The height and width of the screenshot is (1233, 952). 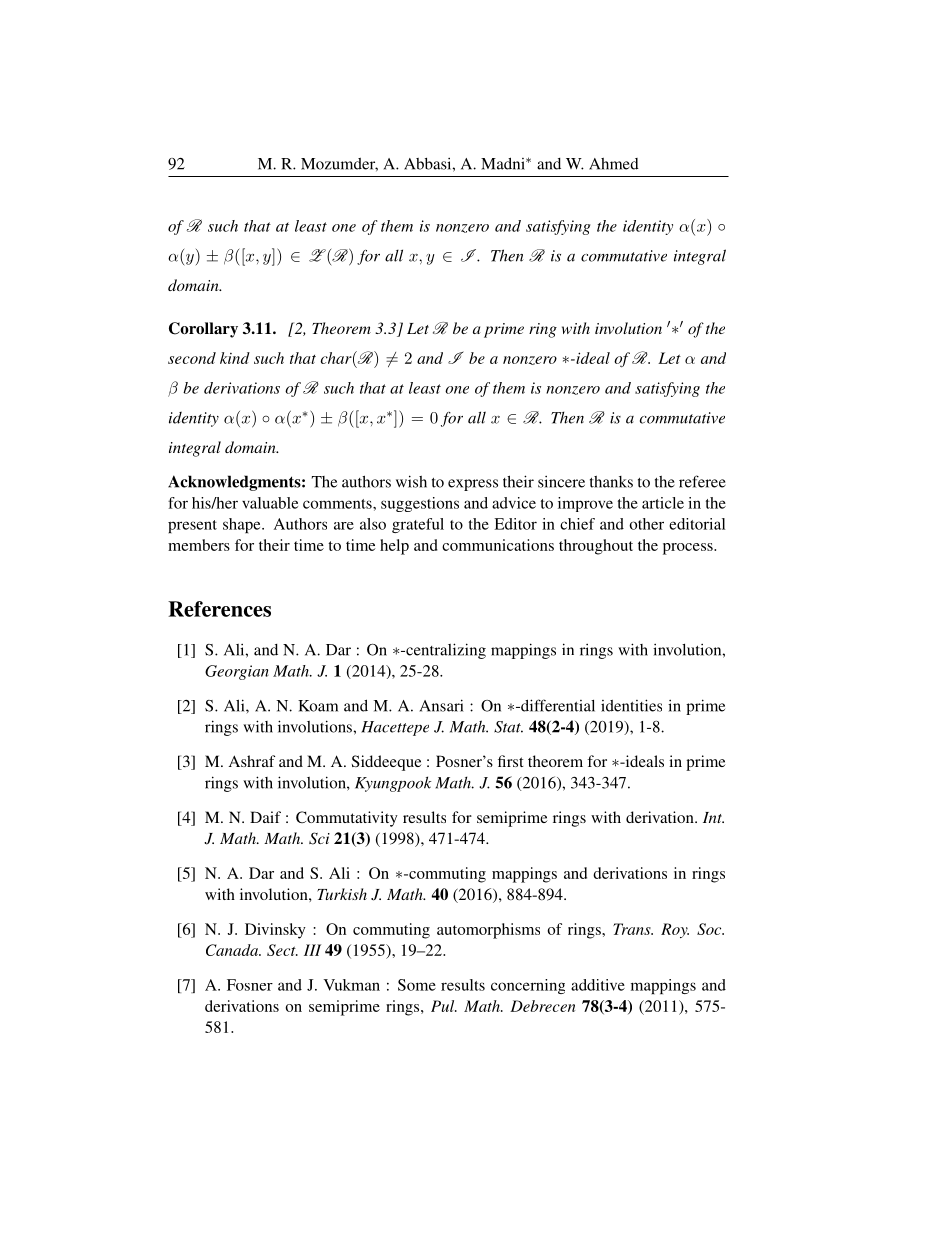 I want to click on Canada, so click(x=233, y=950).
